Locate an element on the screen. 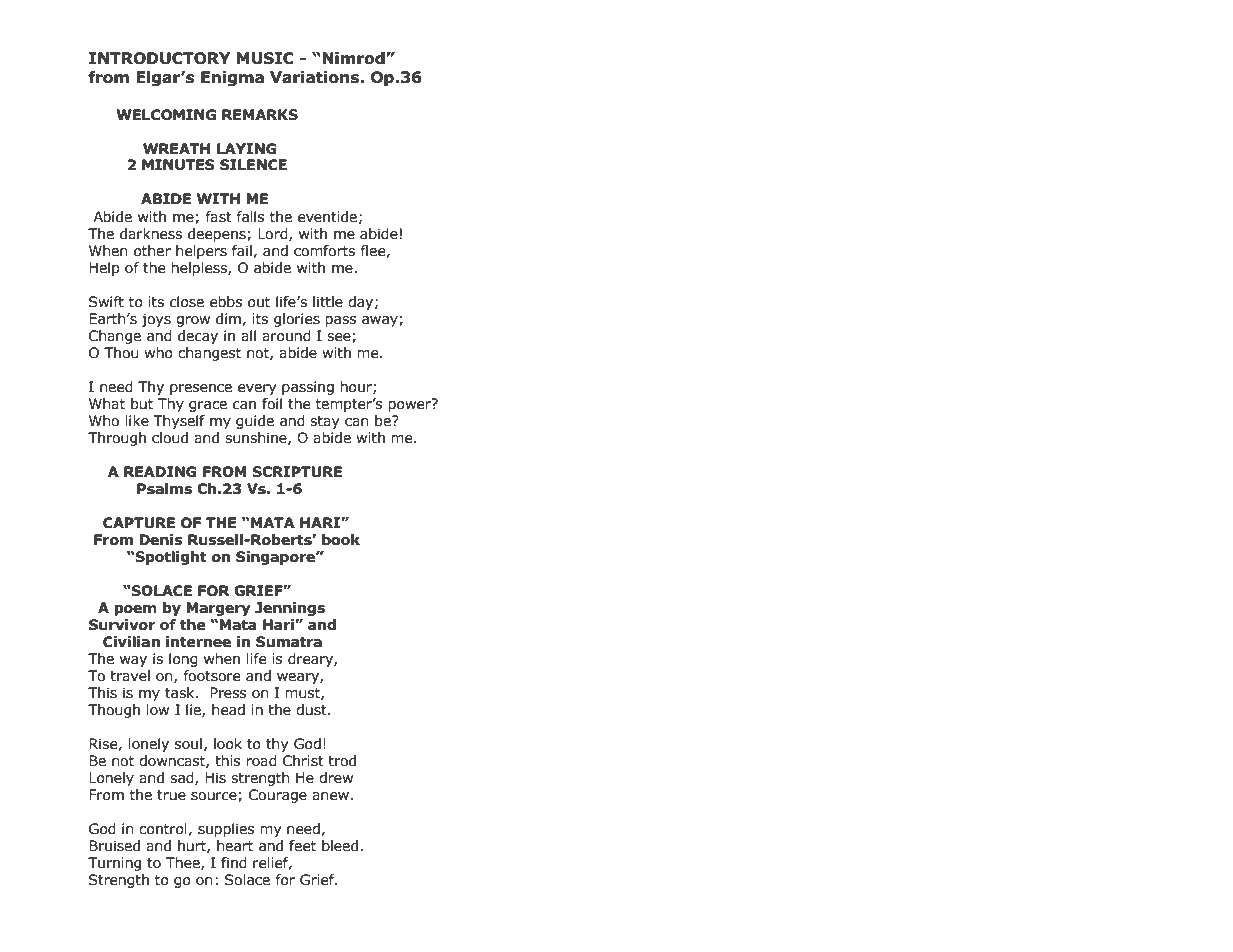 This screenshot has width=1233, height=952. MUSIC is located at coordinates (265, 58).
